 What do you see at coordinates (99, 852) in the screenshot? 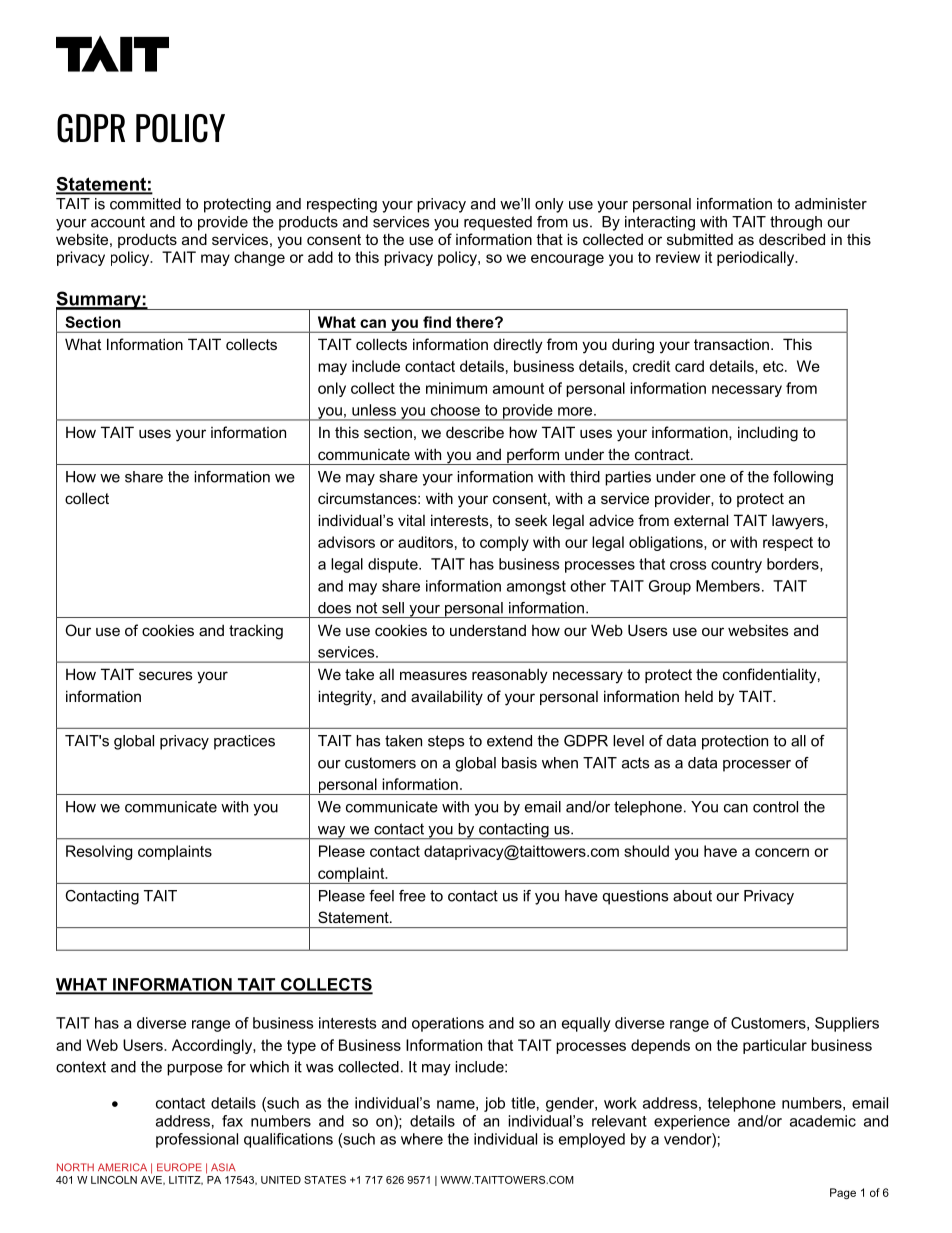
I see `Resolving` at bounding box center [99, 852].
